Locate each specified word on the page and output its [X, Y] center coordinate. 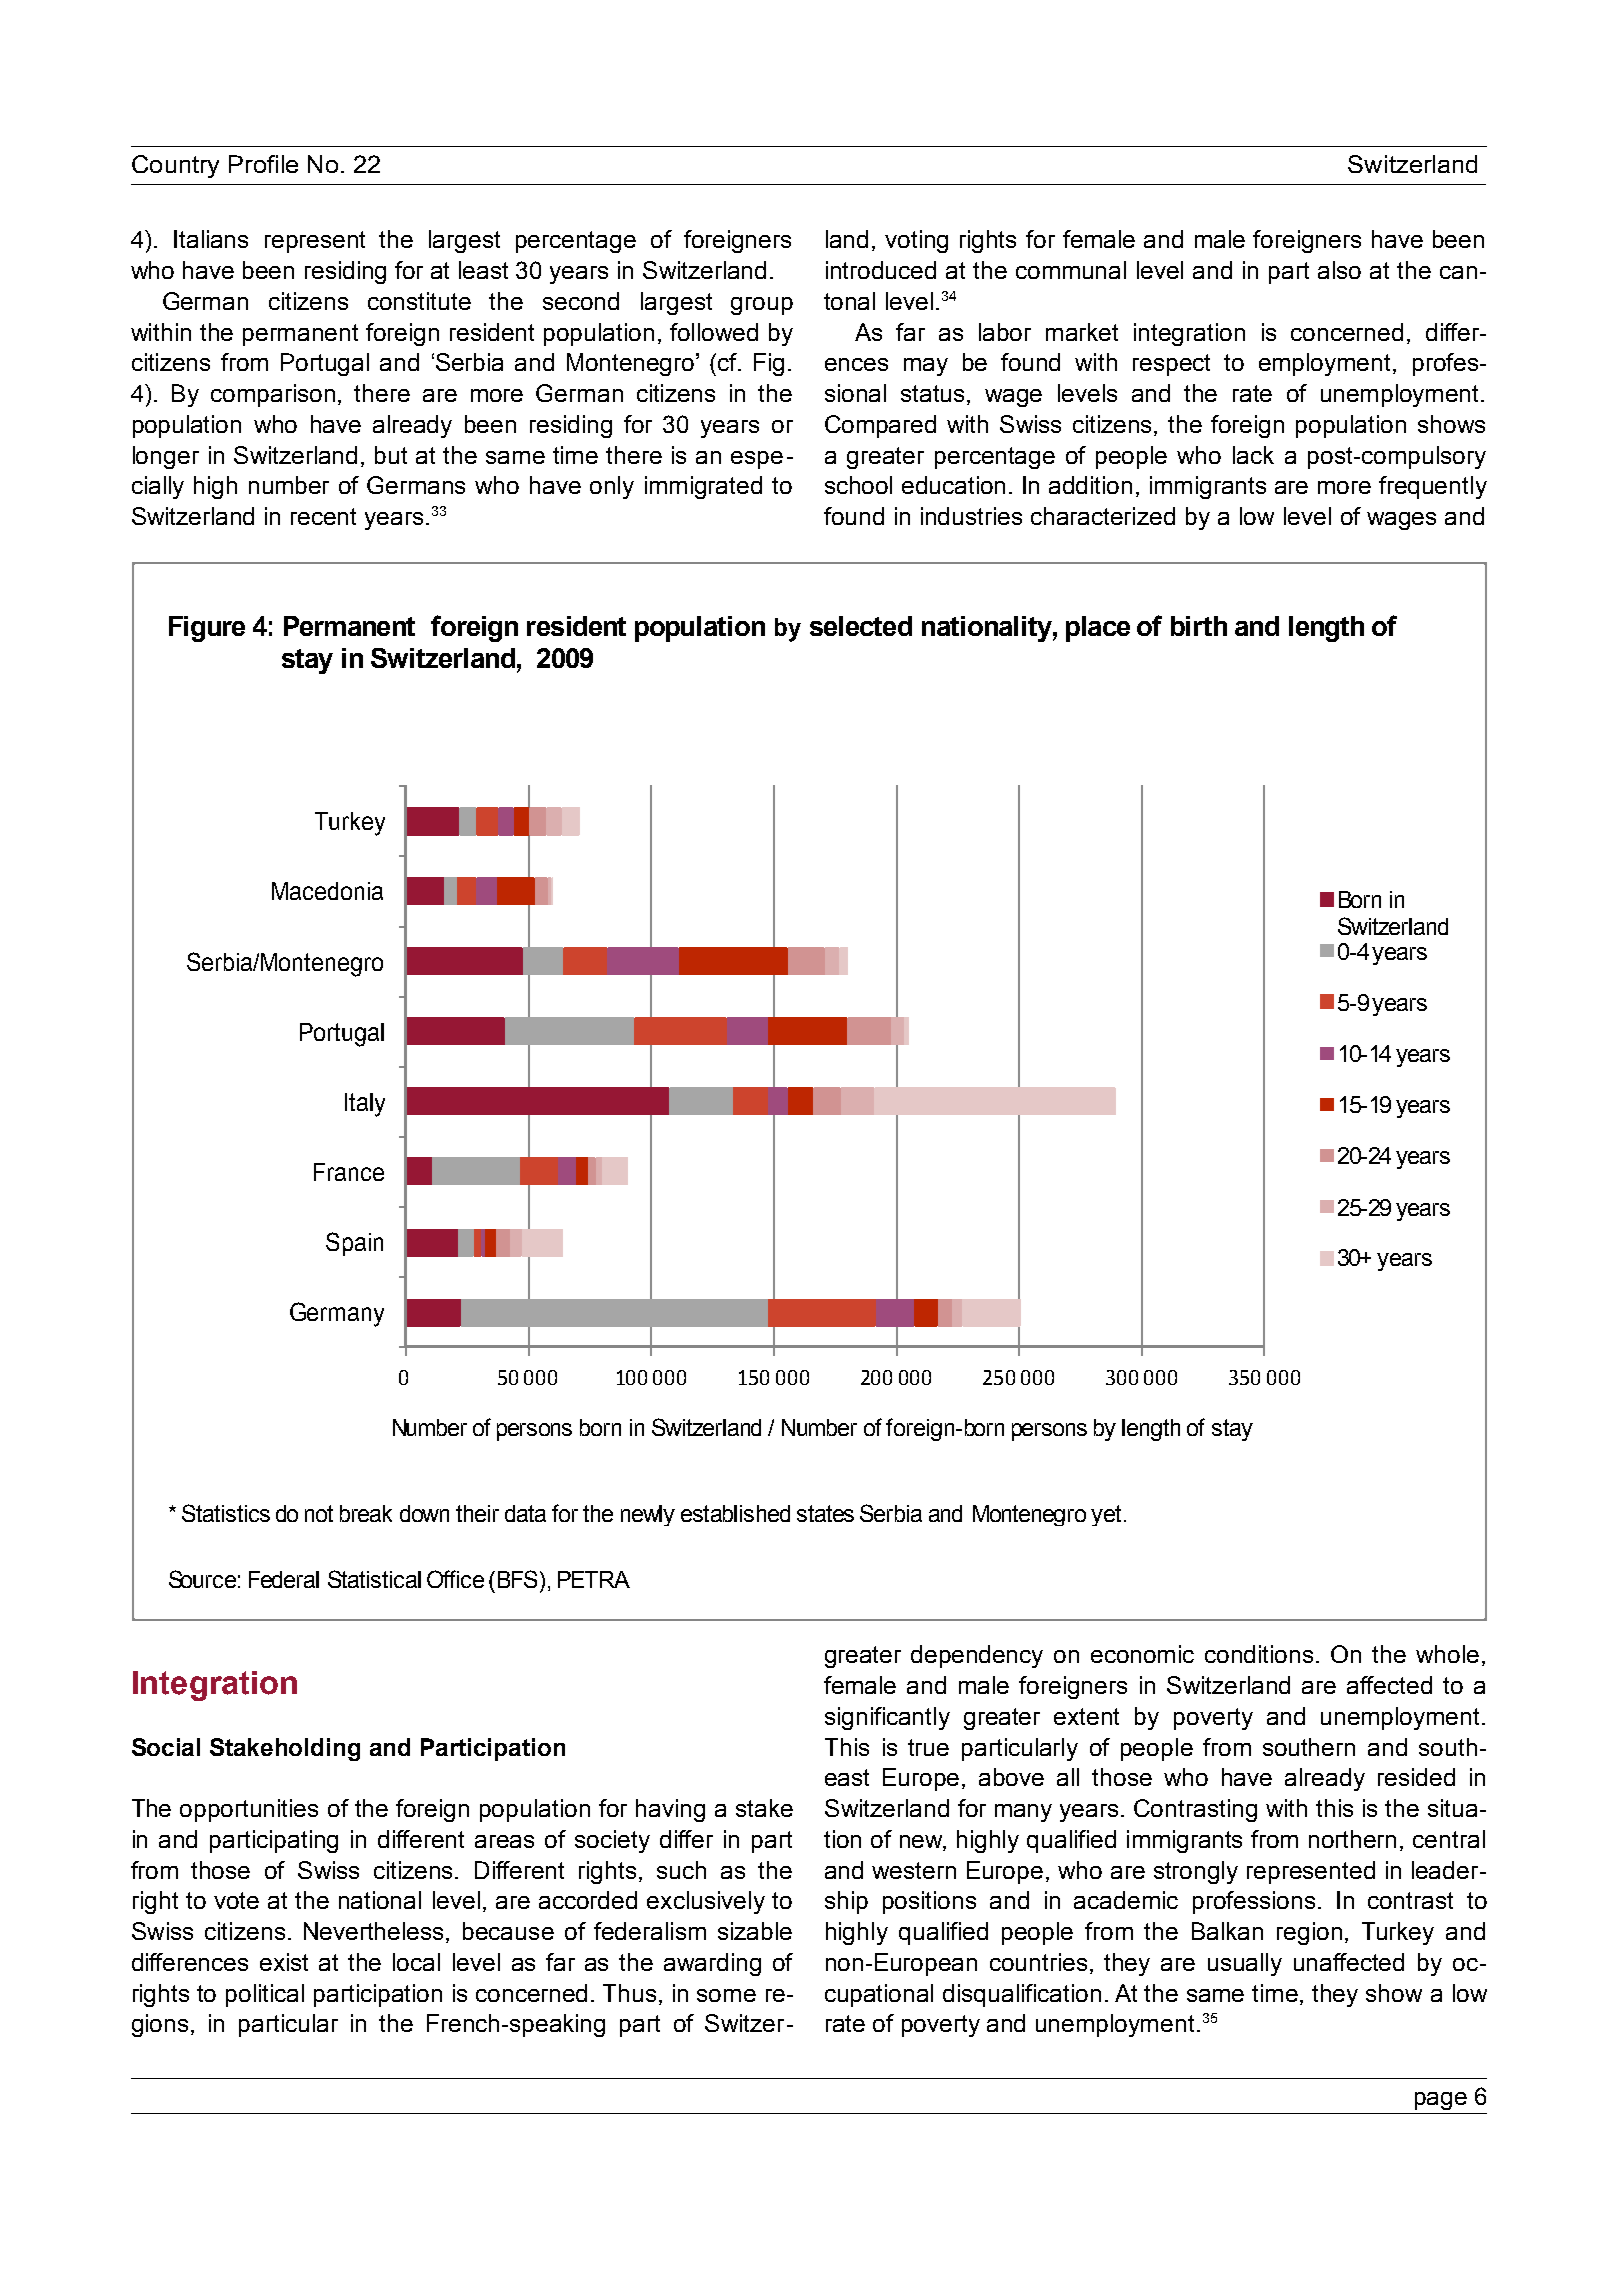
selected [861, 626]
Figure [207, 629]
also [1339, 270]
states [825, 1513]
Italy [365, 1105]
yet [1106, 1515]
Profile [263, 164]
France [349, 1172]
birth [1199, 626]
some [726, 1995]
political [265, 1995]
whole [1447, 1654]
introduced [881, 270]
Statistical [374, 1579]
